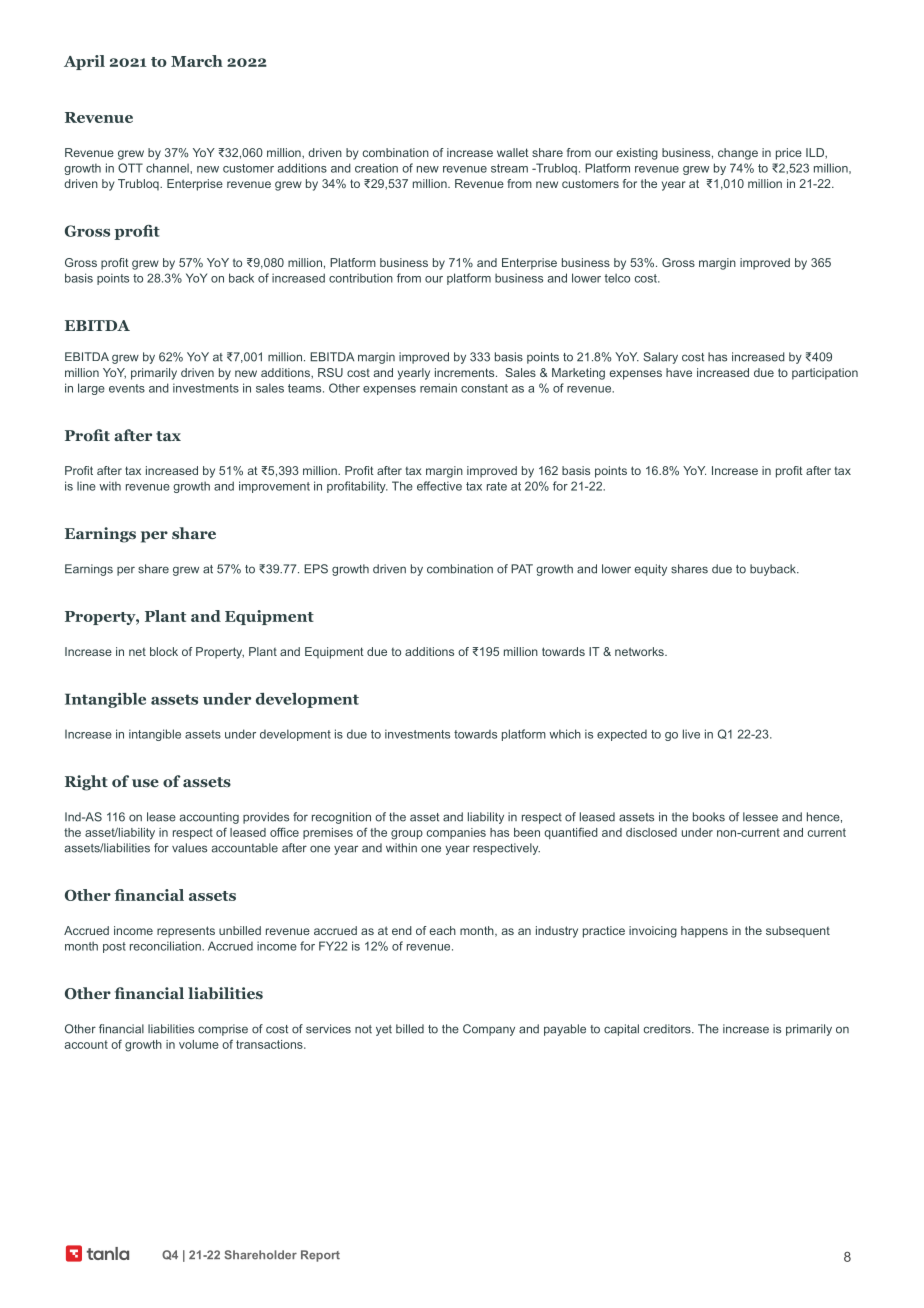  Describe the element at coordinates (565, 734) in the screenshot. I see `which` at that location.
